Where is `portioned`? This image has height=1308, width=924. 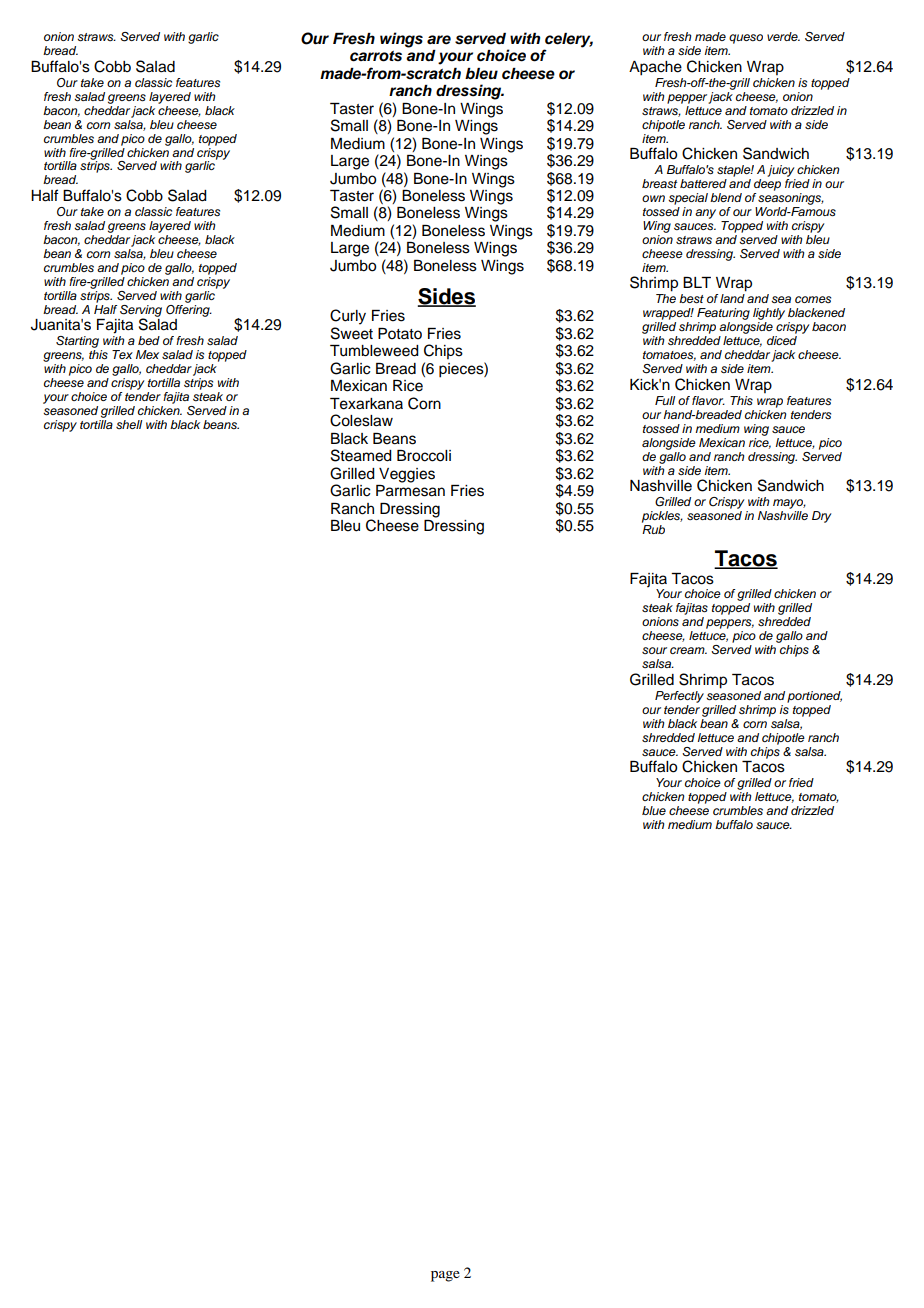 portioned is located at coordinates (814, 697).
